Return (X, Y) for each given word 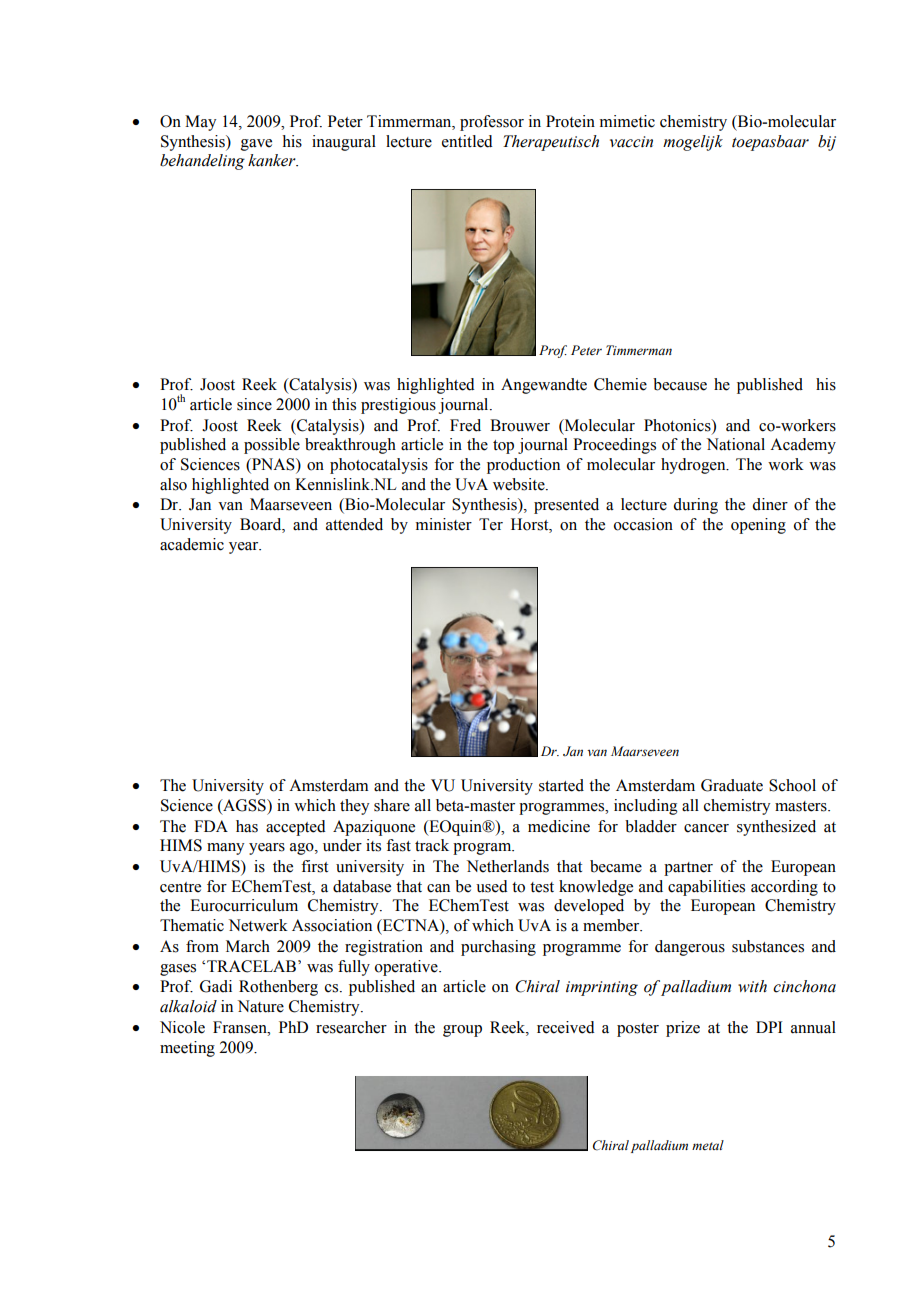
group (462, 1031)
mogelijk (693, 143)
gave (256, 145)
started (561, 785)
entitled (467, 141)
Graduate (732, 785)
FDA (211, 826)
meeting (187, 1049)
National (736, 444)
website (520, 484)
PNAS (273, 465)
